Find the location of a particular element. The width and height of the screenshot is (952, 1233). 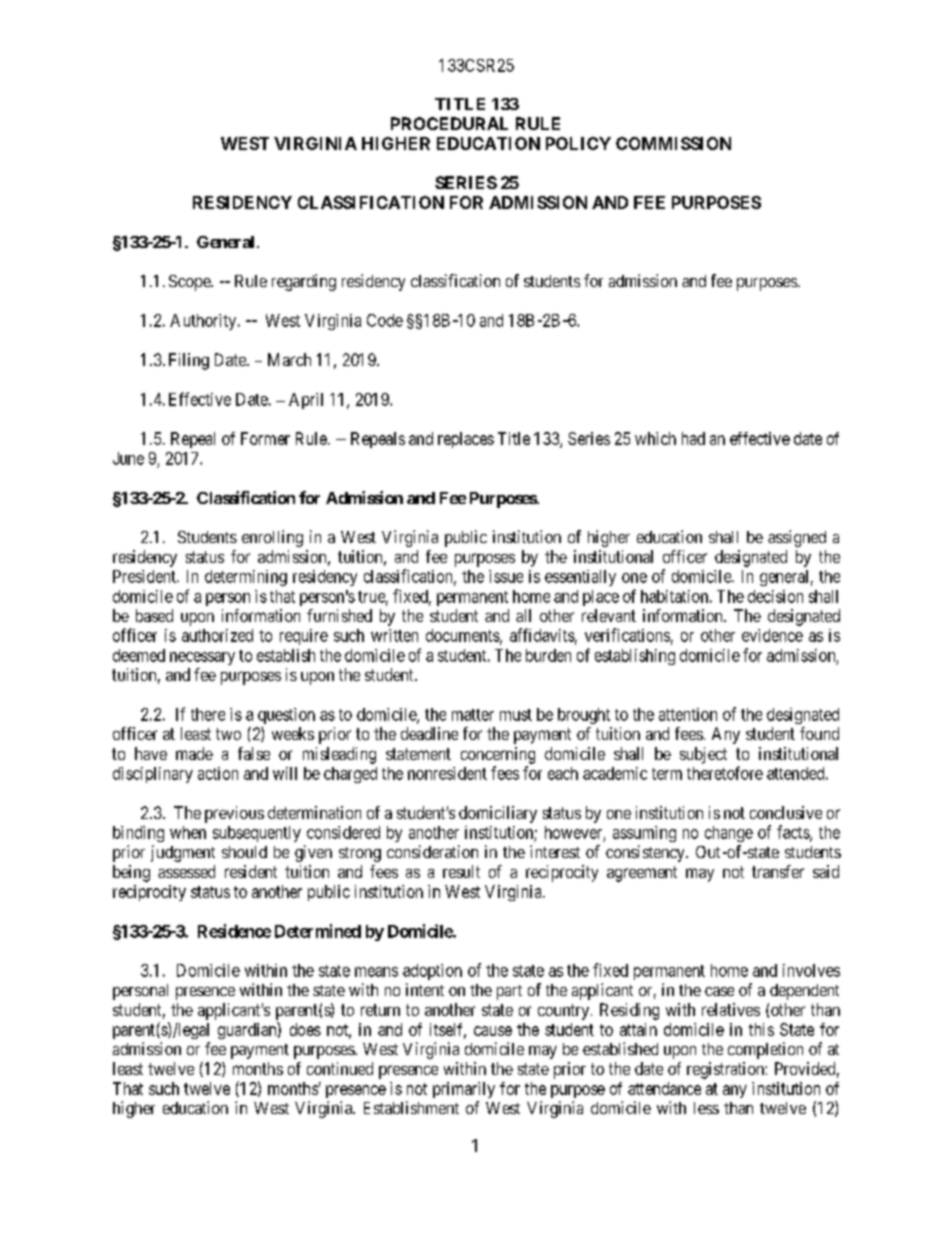

evidence is located at coordinates (772, 635).
